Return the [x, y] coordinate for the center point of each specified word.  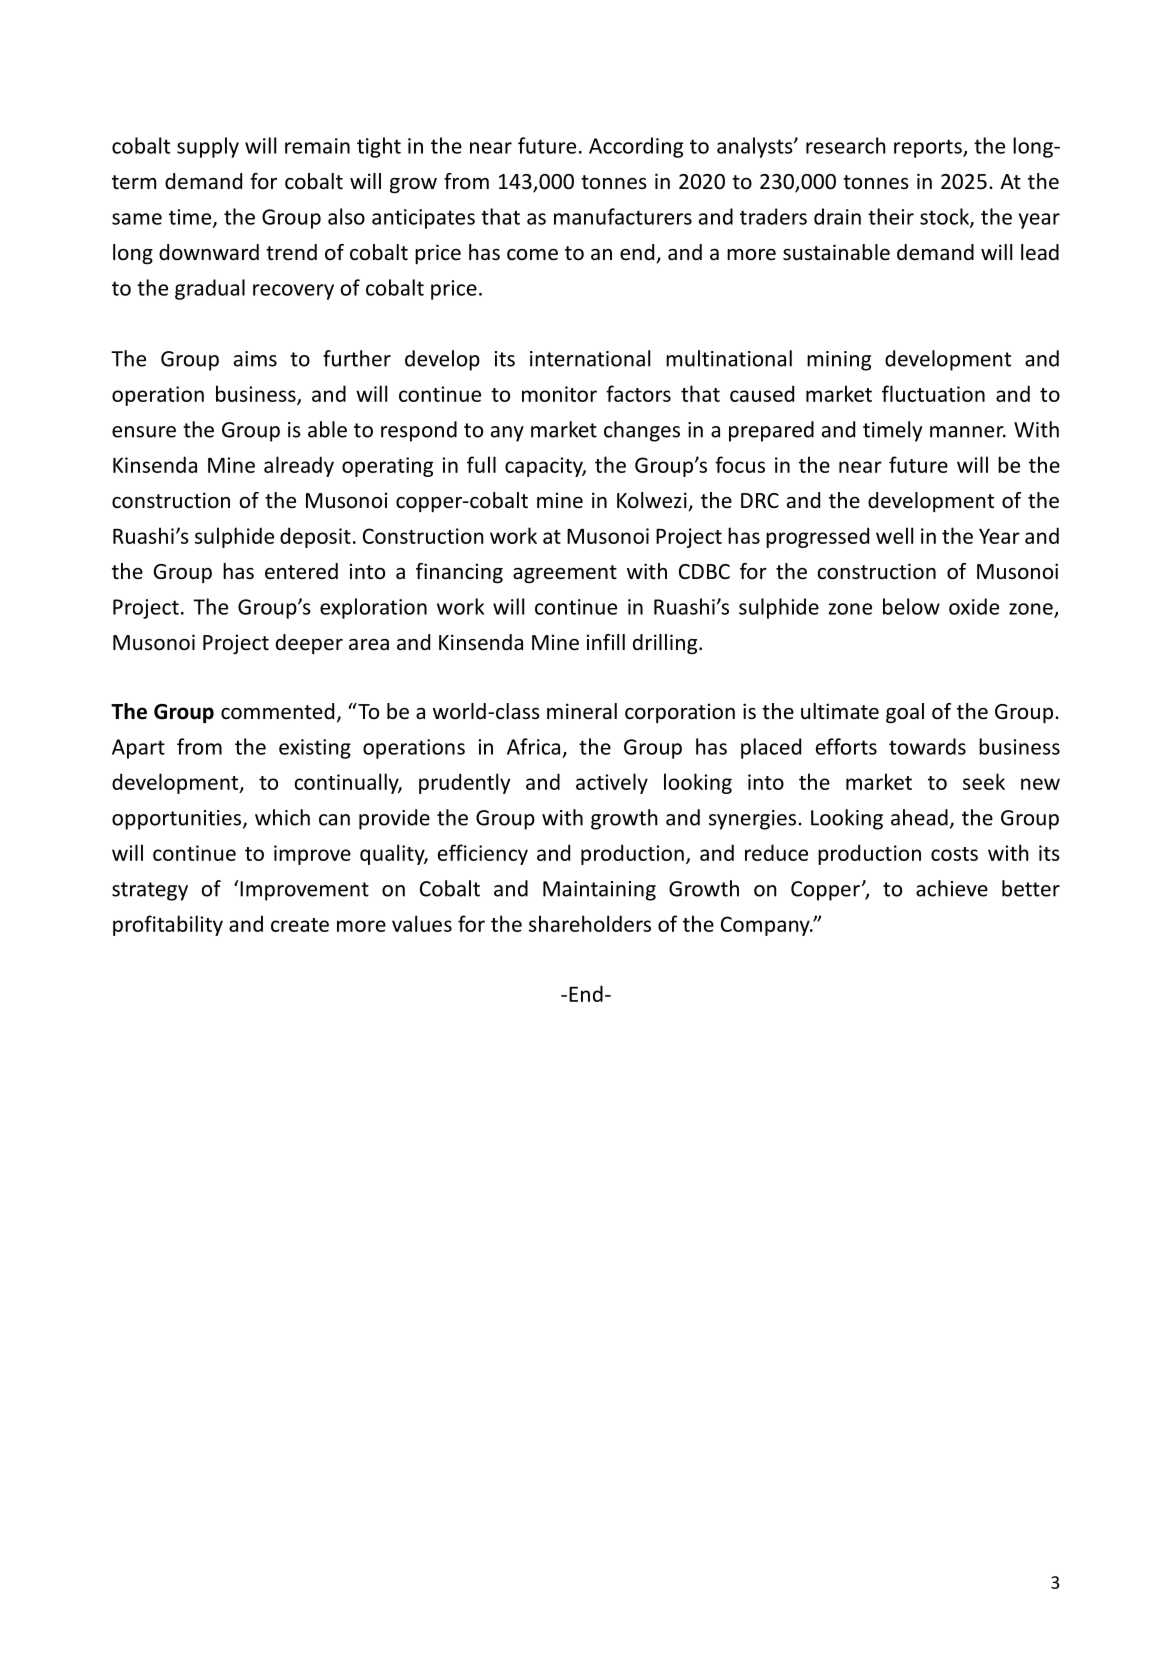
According [636, 147]
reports [929, 148]
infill [606, 642]
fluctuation [933, 393]
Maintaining [599, 891]
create [300, 925]
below [911, 606]
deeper [309, 644]
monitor [559, 394]
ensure [144, 432]
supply [208, 147]
